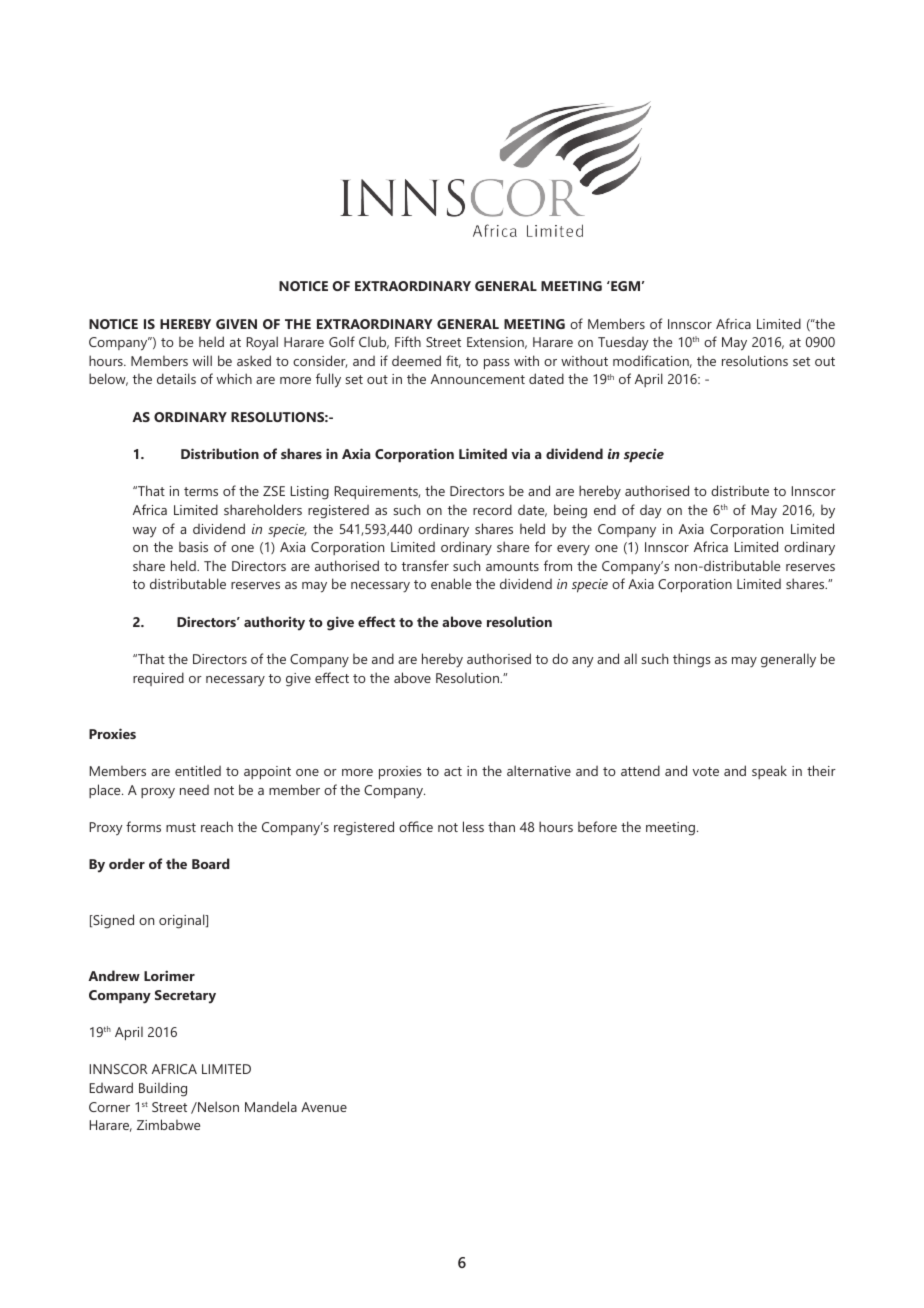 This screenshot has height=1308, width=924. Describe the element at coordinates (193, 547) in the screenshot. I see `basis` at that location.
